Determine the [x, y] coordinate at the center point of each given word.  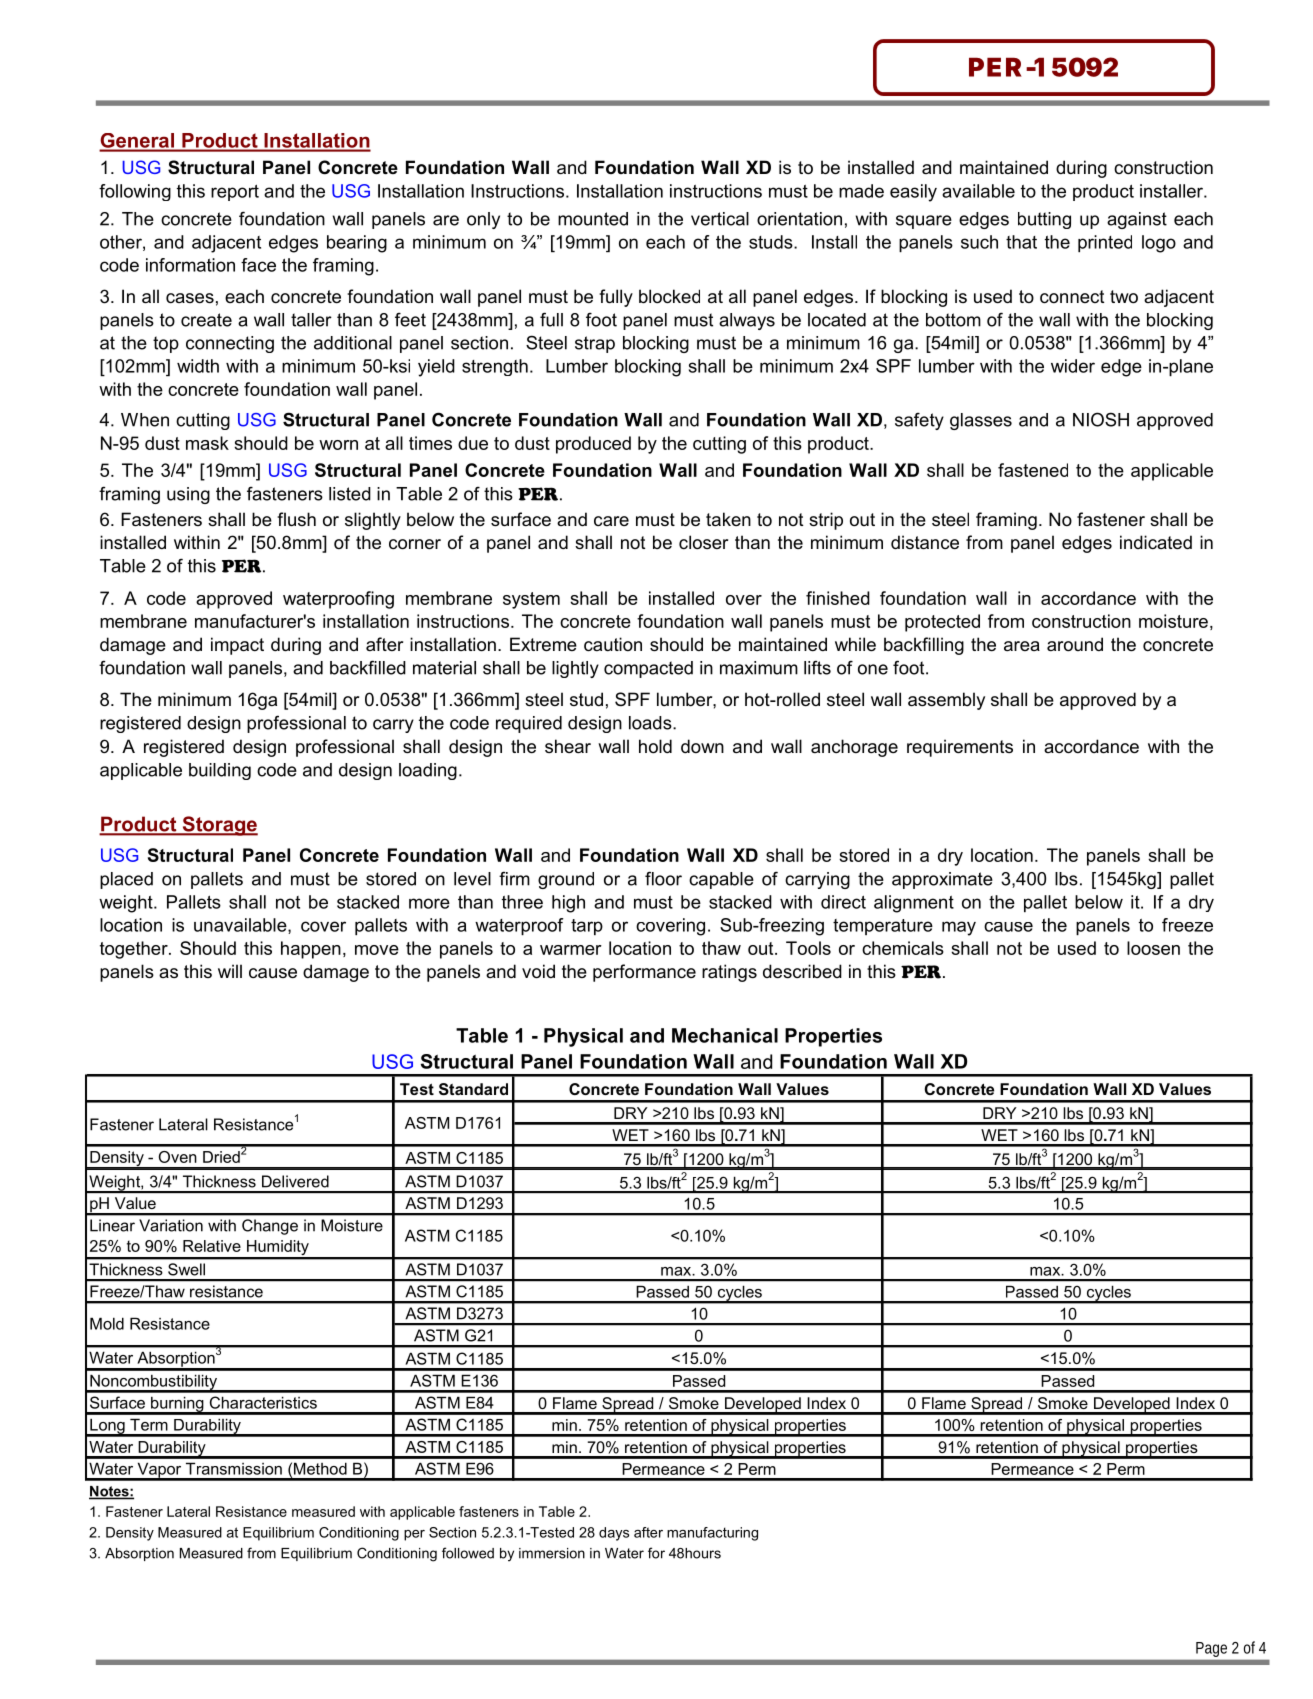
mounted [593, 219]
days [614, 1534]
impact [237, 646]
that [1021, 242]
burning [177, 1405]
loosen [1153, 948]
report [235, 193]
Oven [178, 1157]
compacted [648, 669]
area [1022, 646]
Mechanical [725, 1035]
